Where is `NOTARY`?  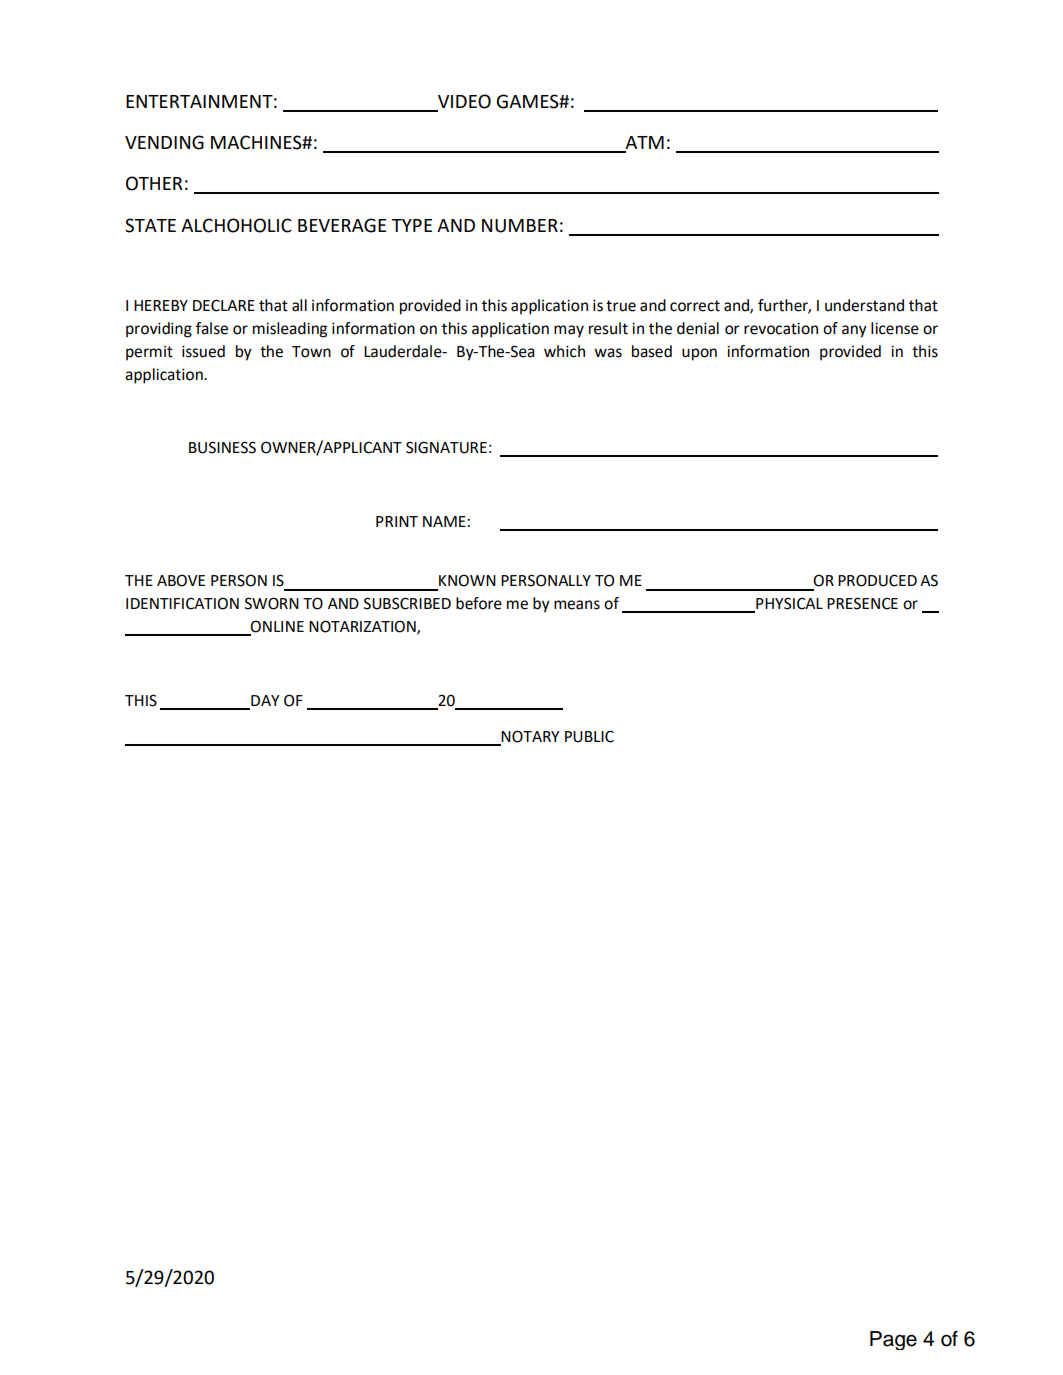
NOTARY is located at coordinates (529, 737).
